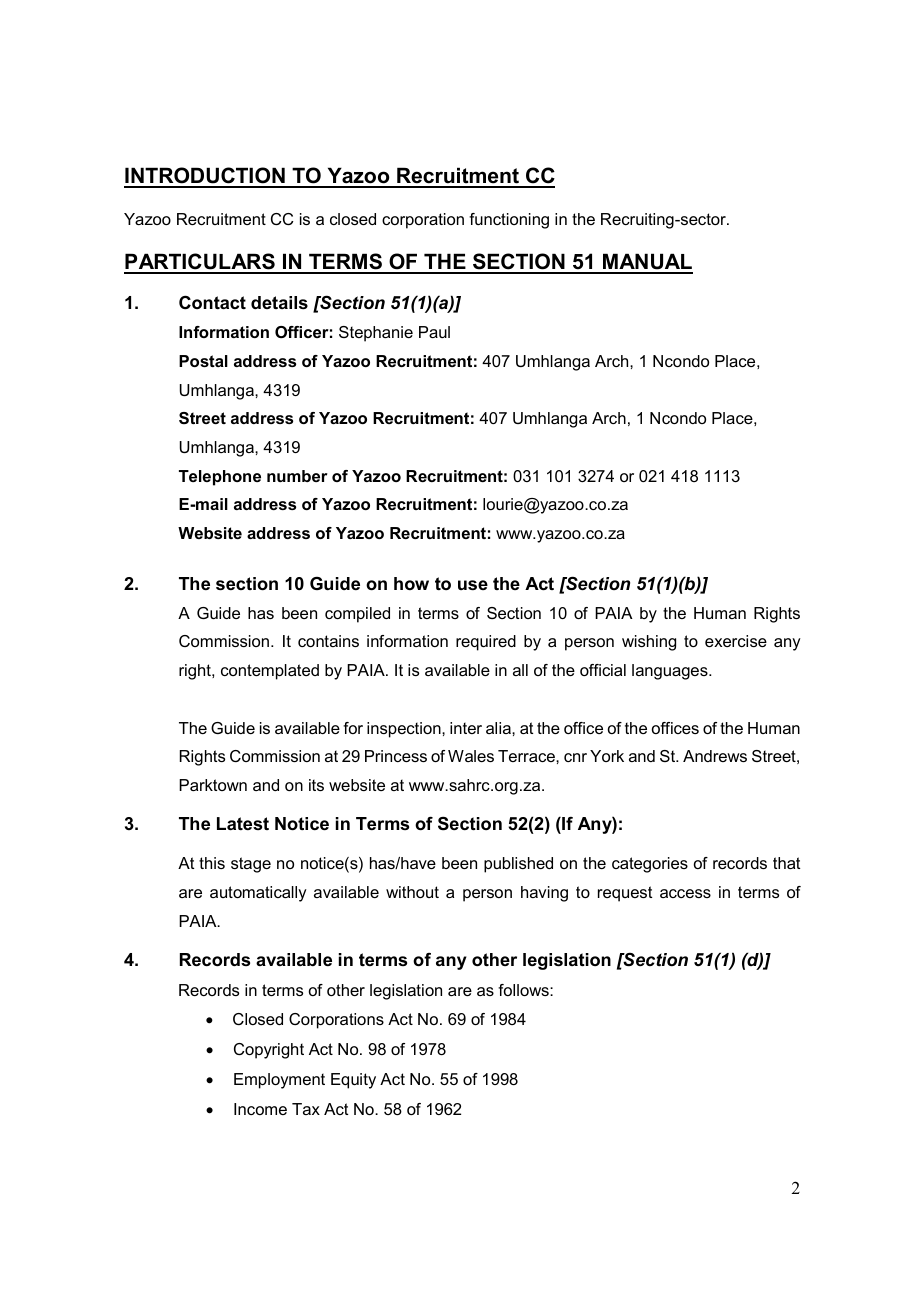 The height and width of the screenshot is (1308, 924). Describe the element at coordinates (524, 990) in the screenshot. I see `follows` at that location.
